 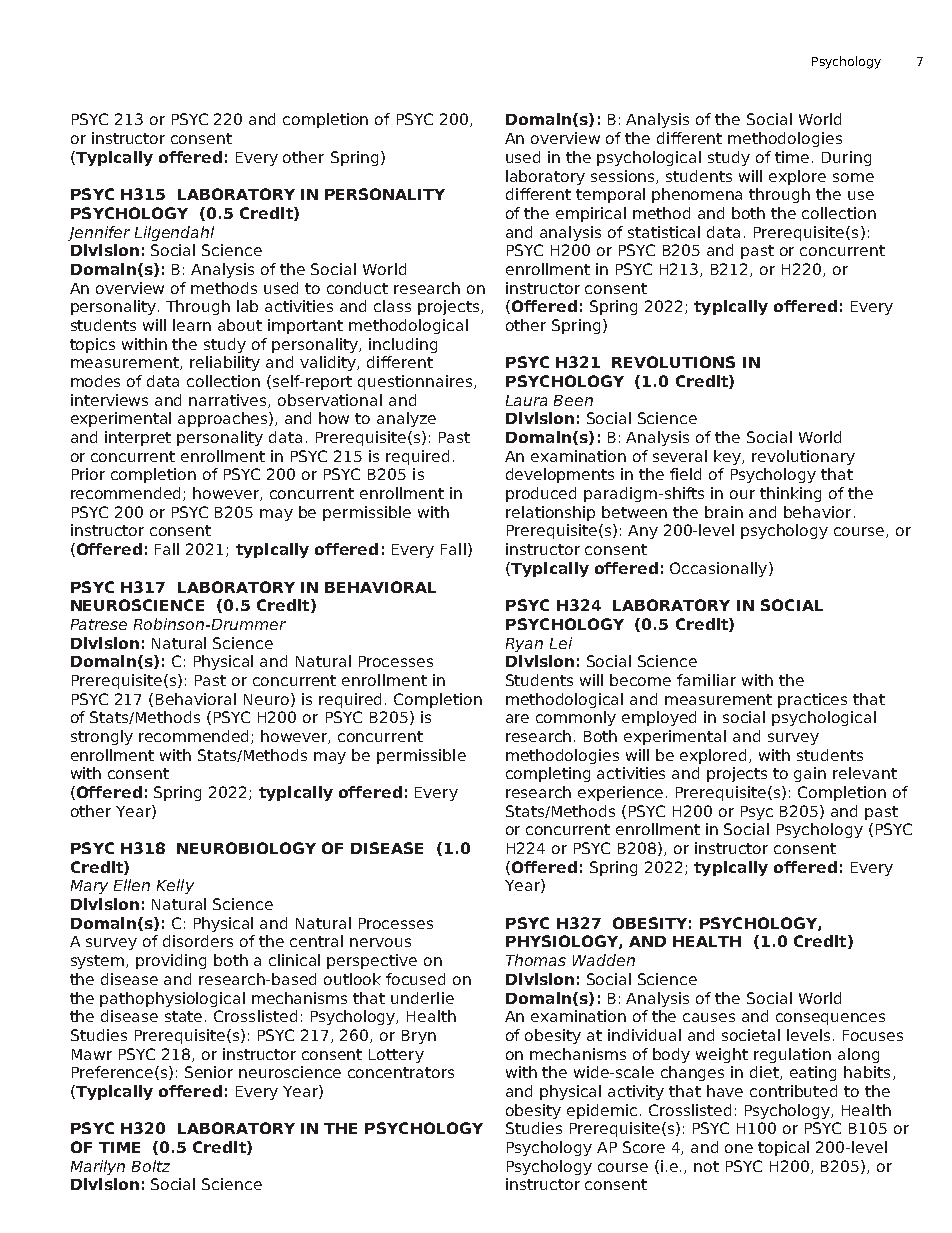 What do you see at coordinates (591, 214) in the document?
I see `empirical` at bounding box center [591, 214].
